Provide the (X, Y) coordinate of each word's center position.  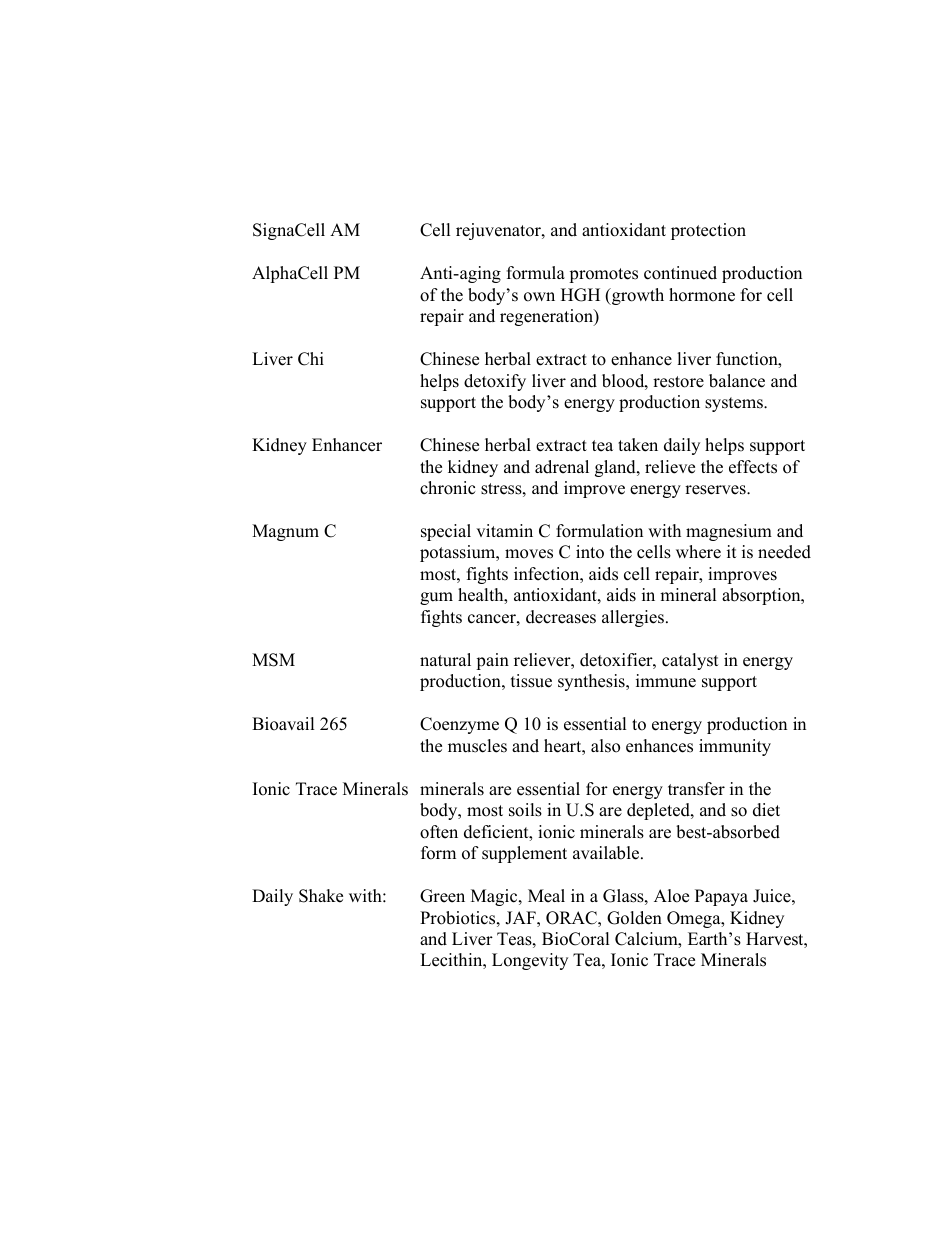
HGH (580, 295)
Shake (321, 896)
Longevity (530, 961)
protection (708, 231)
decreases (561, 617)
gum (436, 598)
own (539, 297)
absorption (762, 596)
